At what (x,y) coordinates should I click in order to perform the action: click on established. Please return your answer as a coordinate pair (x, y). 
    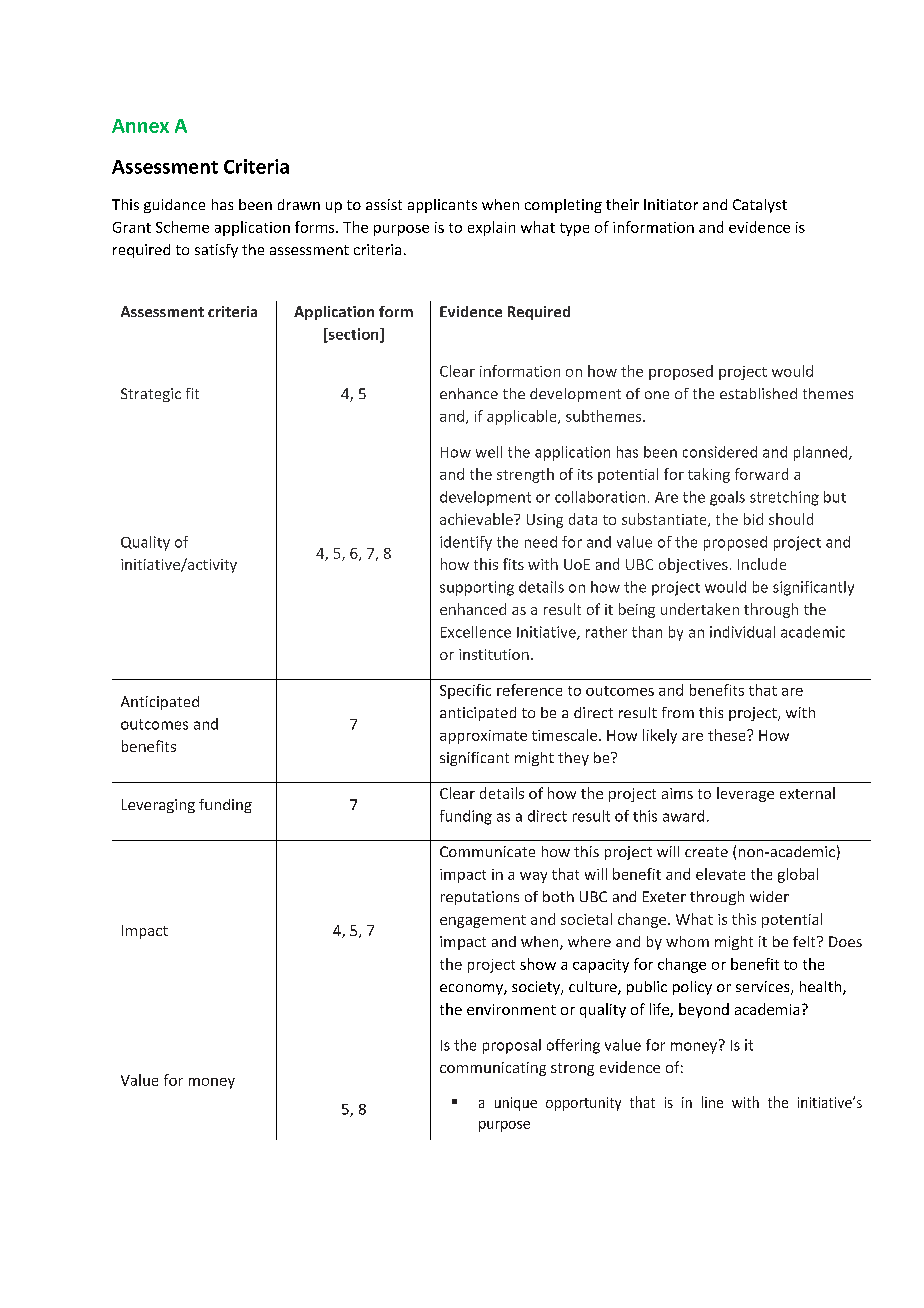
    Looking at the image, I should click on (758, 393).
